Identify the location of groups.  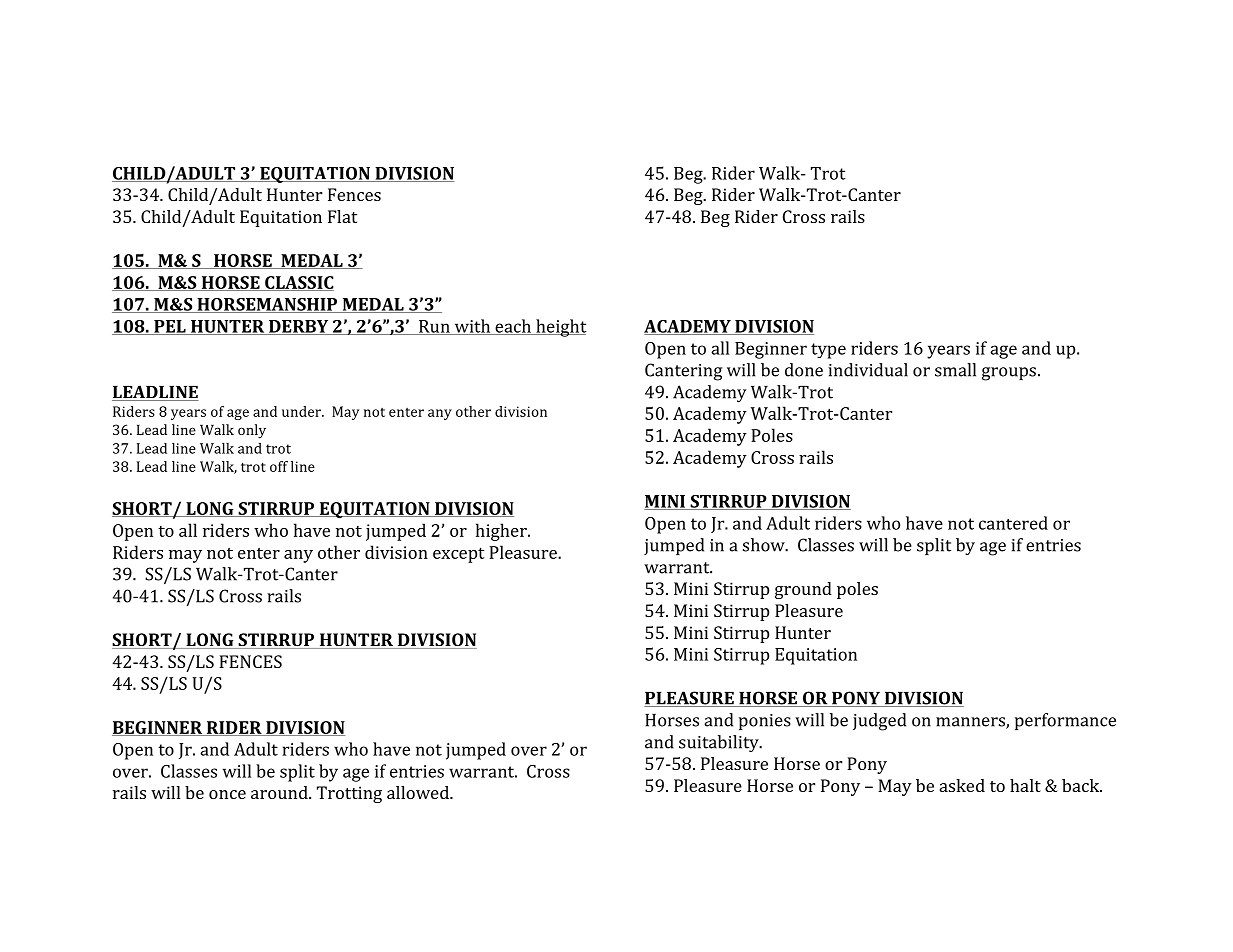
(1009, 374).
